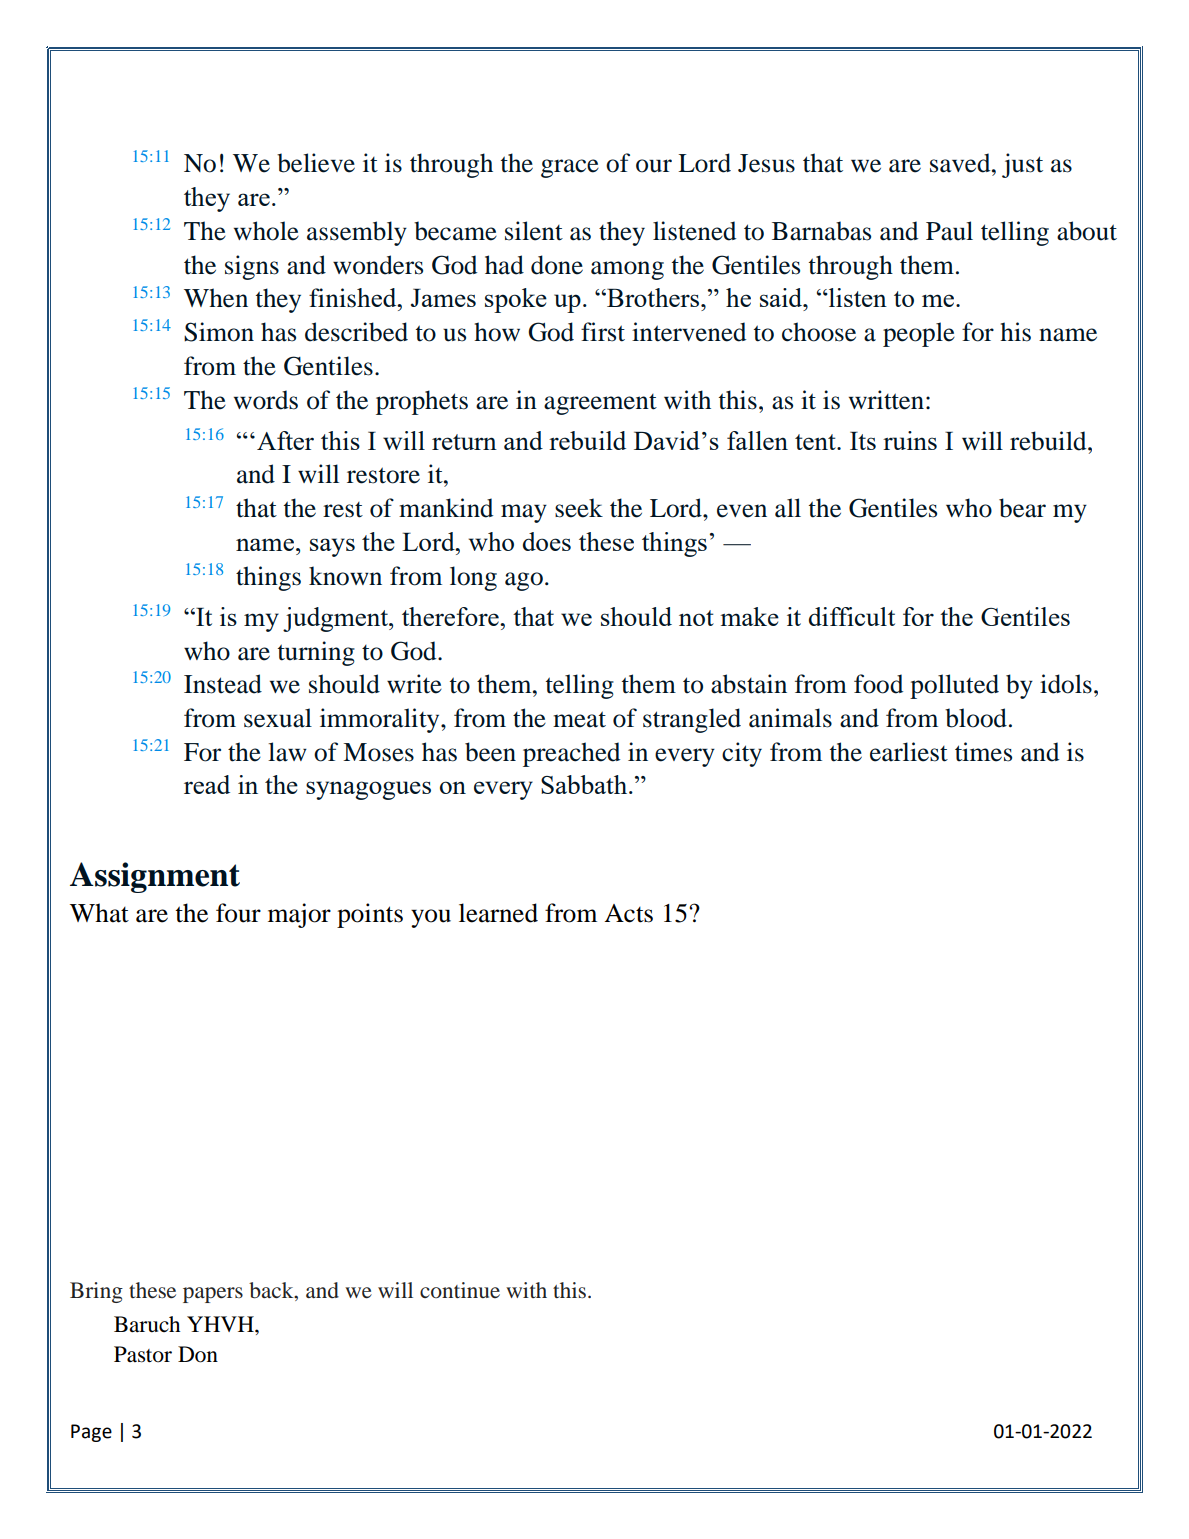 Image resolution: width=1189 pixels, height=1539 pixels. Describe the element at coordinates (852, 616) in the document. I see `difficult` at that location.
